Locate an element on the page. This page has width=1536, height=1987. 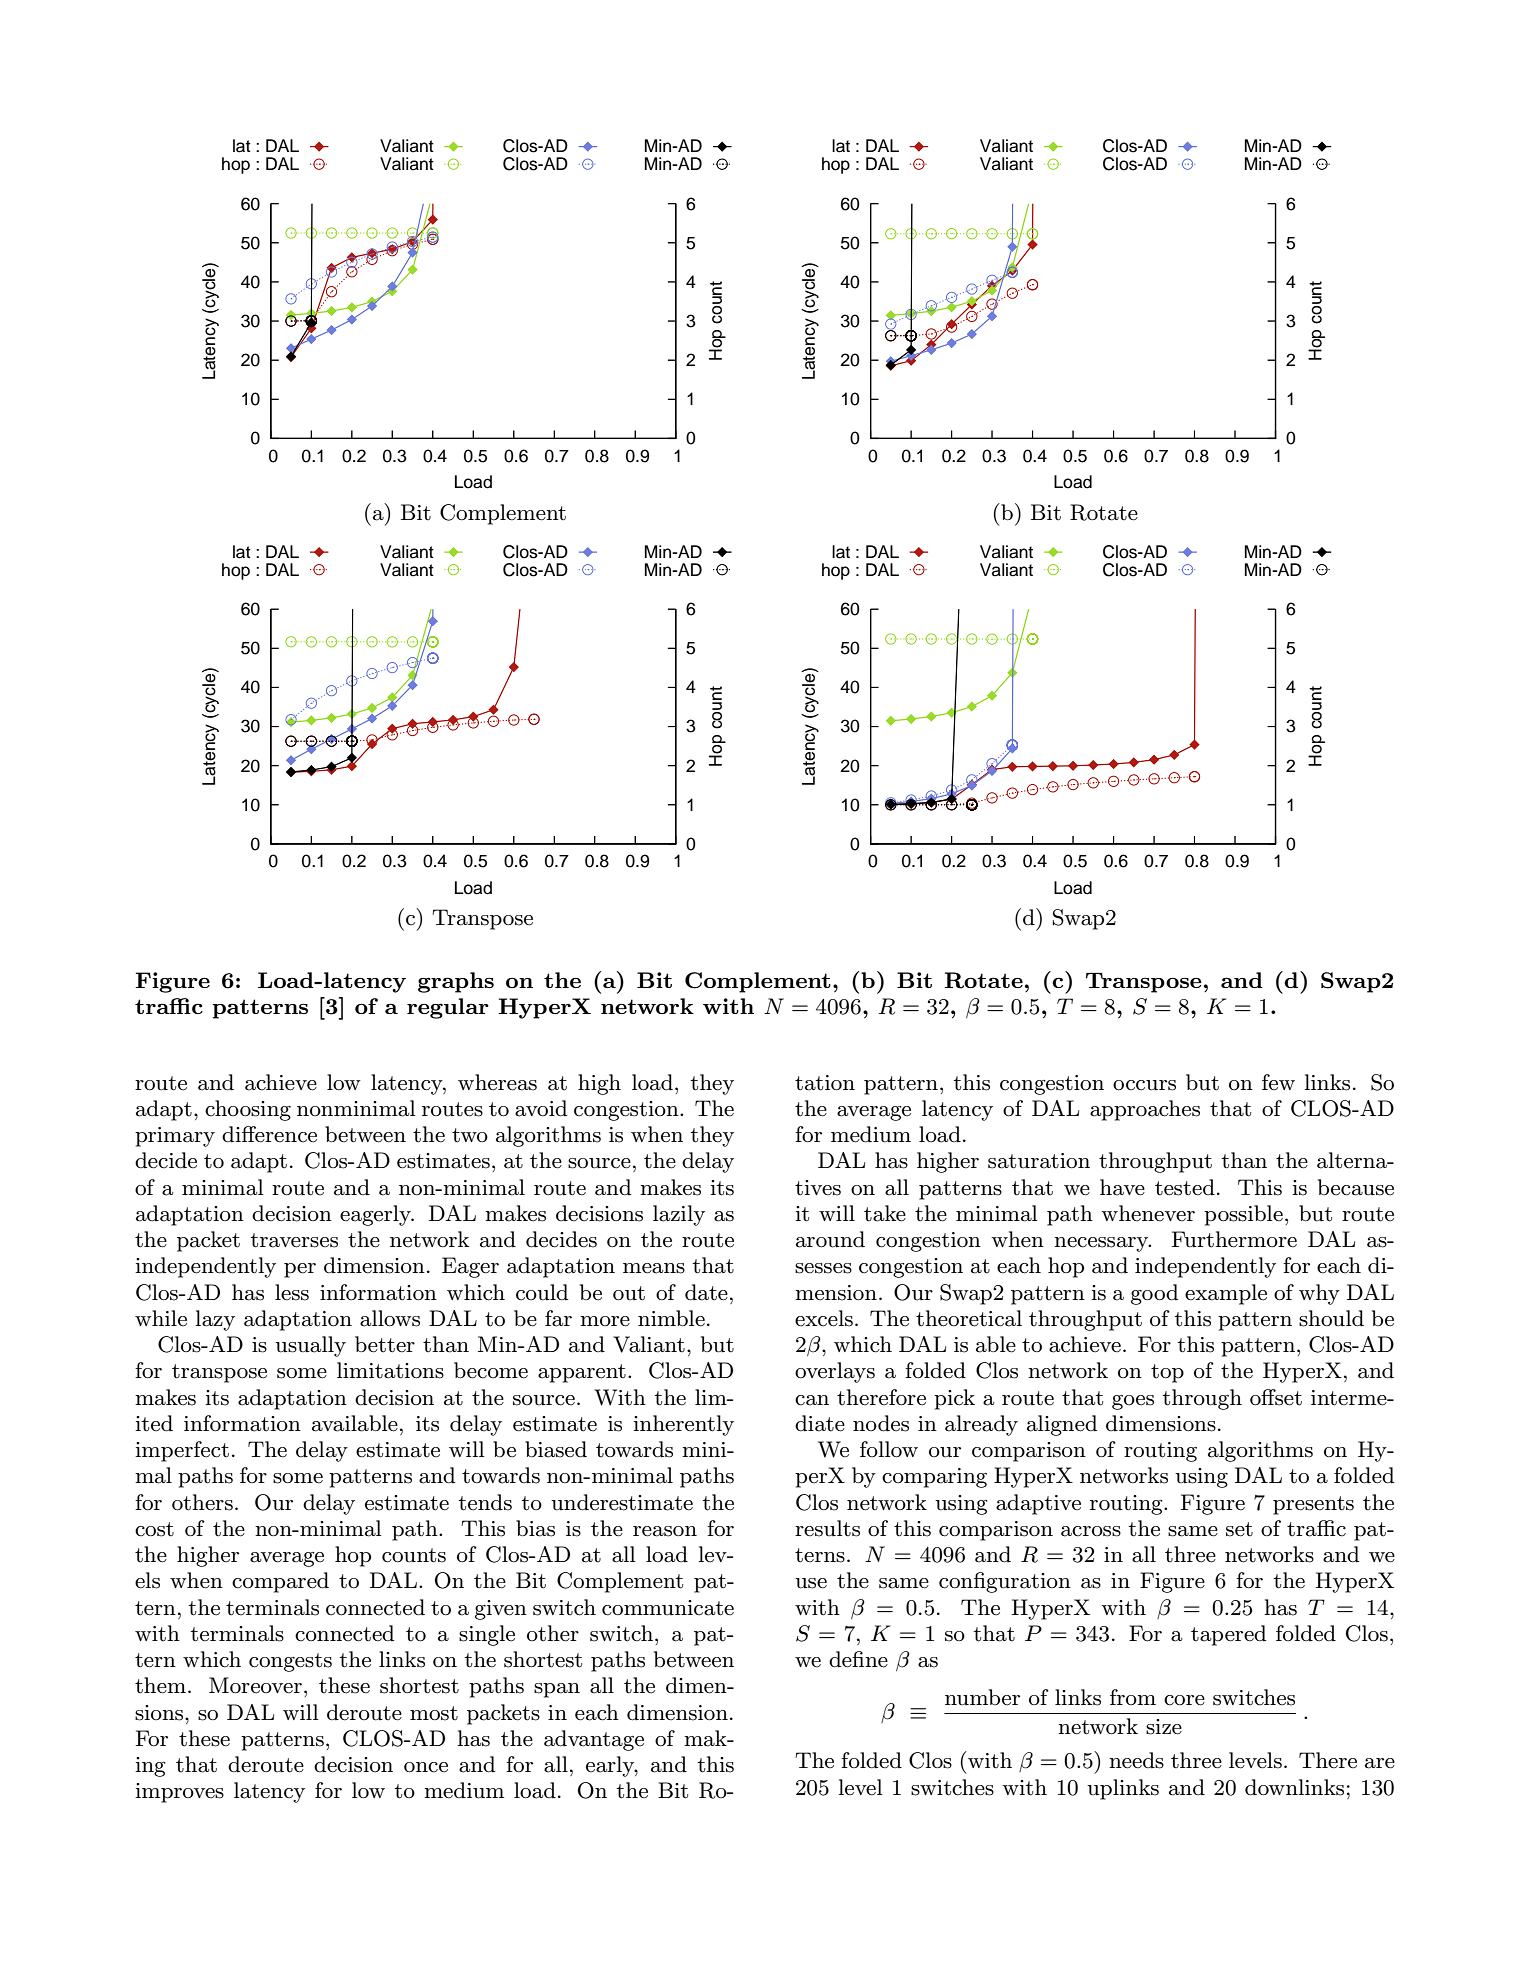
lazily is located at coordinates (679, 1215).
